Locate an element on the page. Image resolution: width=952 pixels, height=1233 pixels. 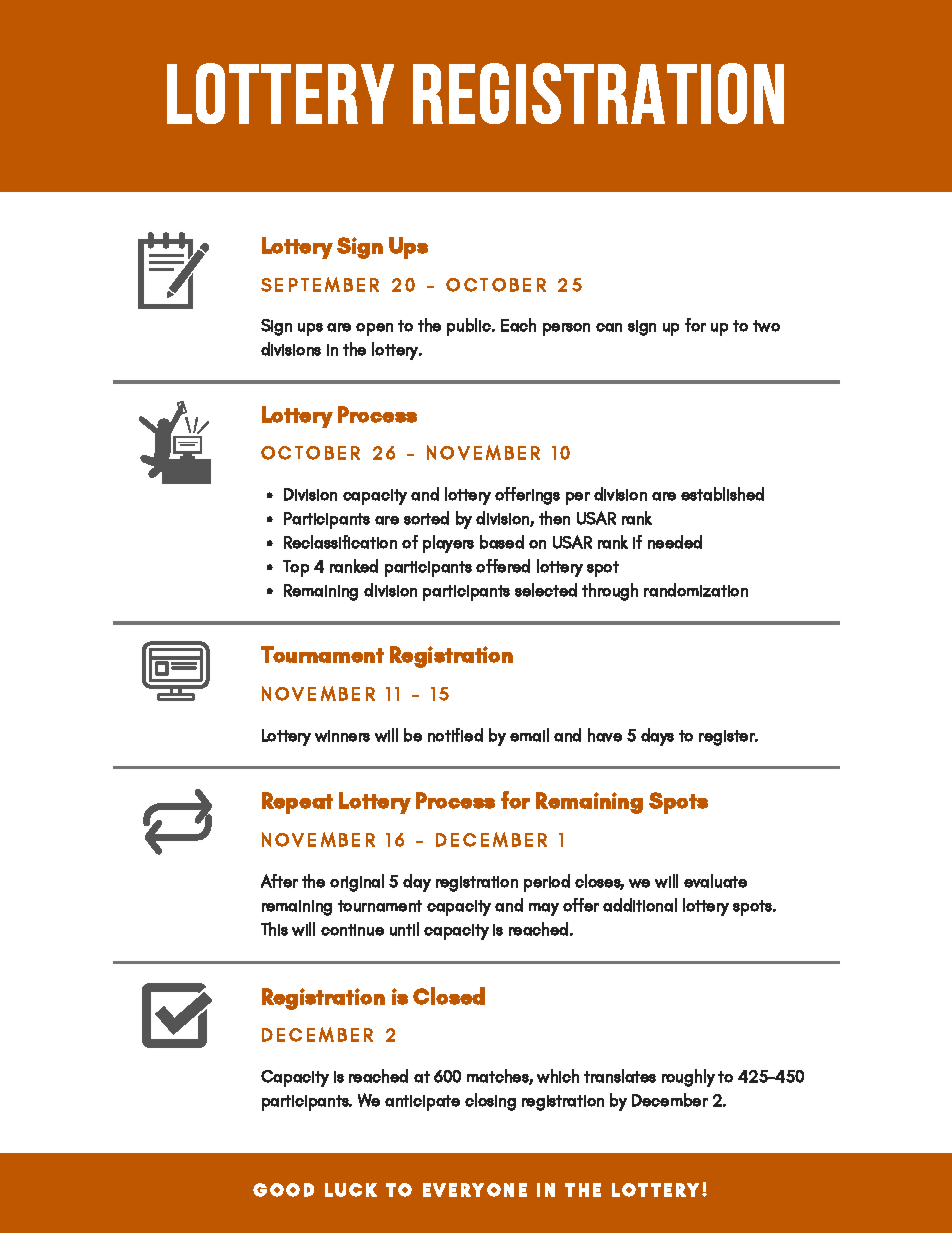
register is located at coordinates (728, 738).
